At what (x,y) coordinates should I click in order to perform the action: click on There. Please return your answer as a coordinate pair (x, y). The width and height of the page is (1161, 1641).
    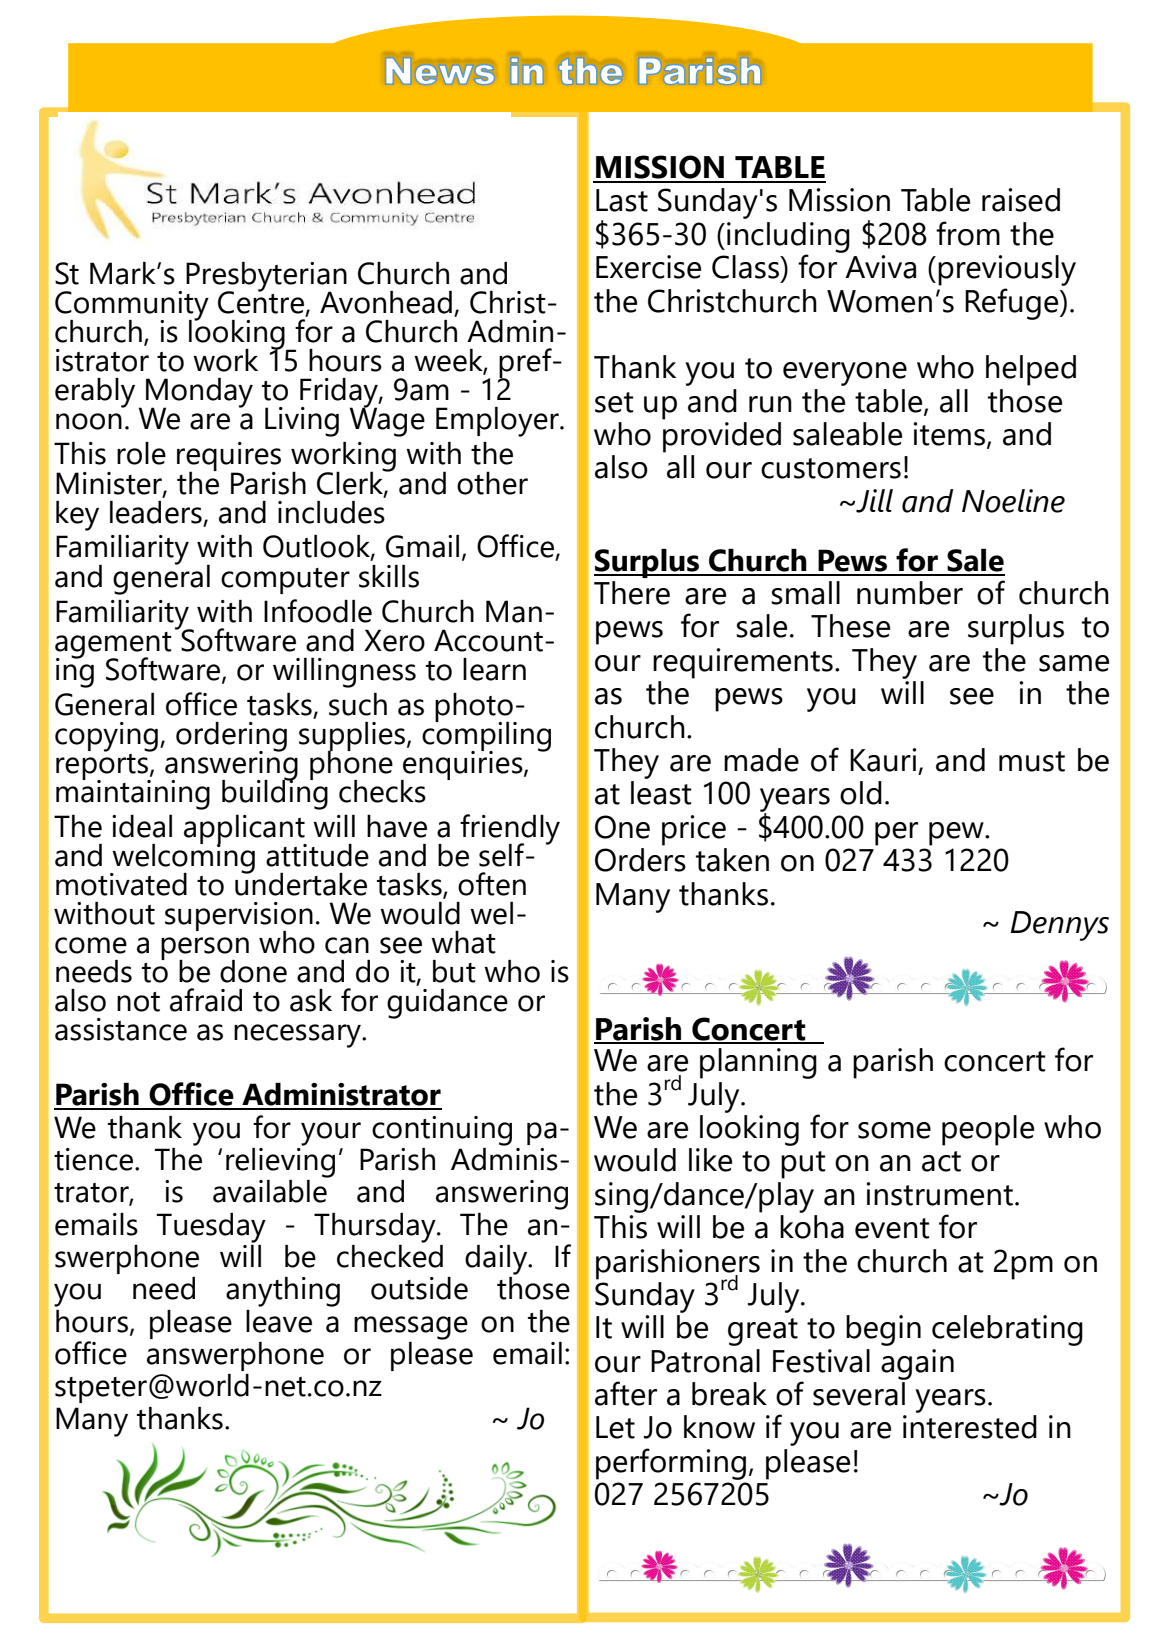
    Looking at the image, I should click on (632, 593).
